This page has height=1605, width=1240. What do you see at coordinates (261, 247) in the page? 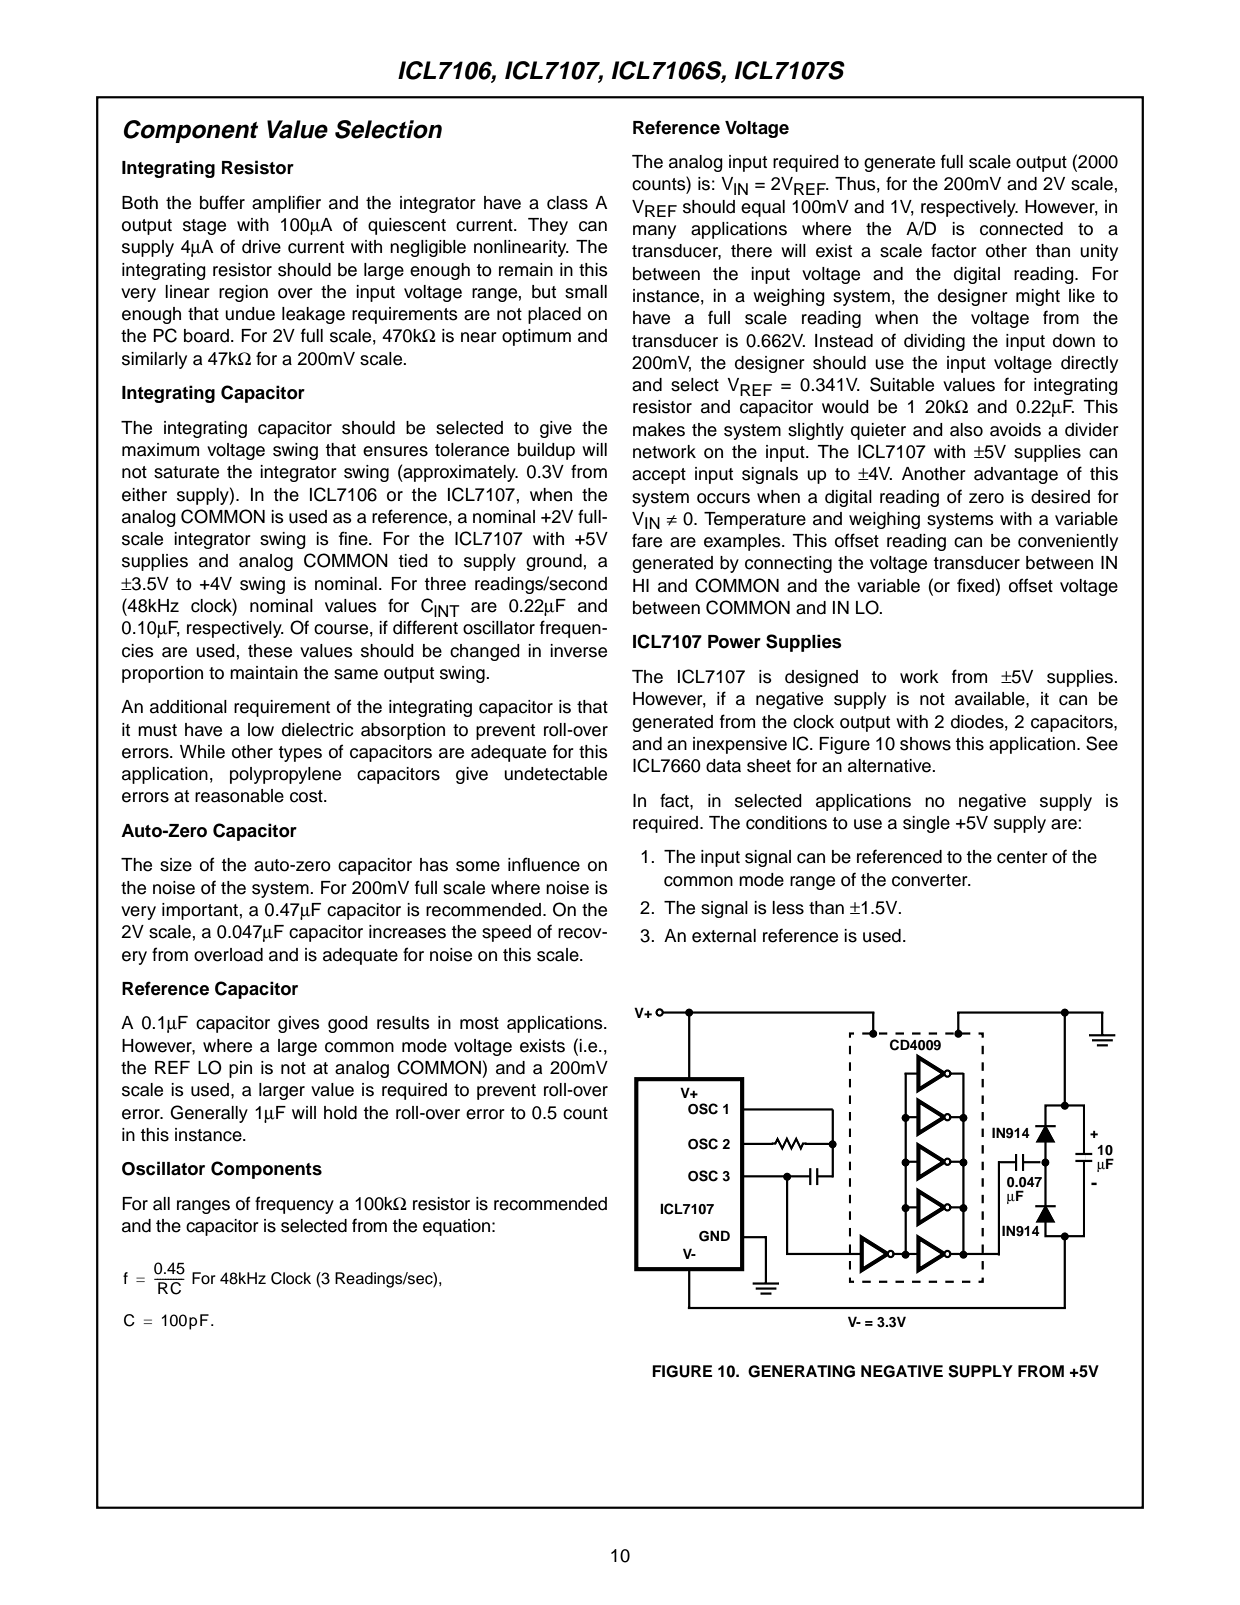
I see `drive` at bounding box center [261, 247].
